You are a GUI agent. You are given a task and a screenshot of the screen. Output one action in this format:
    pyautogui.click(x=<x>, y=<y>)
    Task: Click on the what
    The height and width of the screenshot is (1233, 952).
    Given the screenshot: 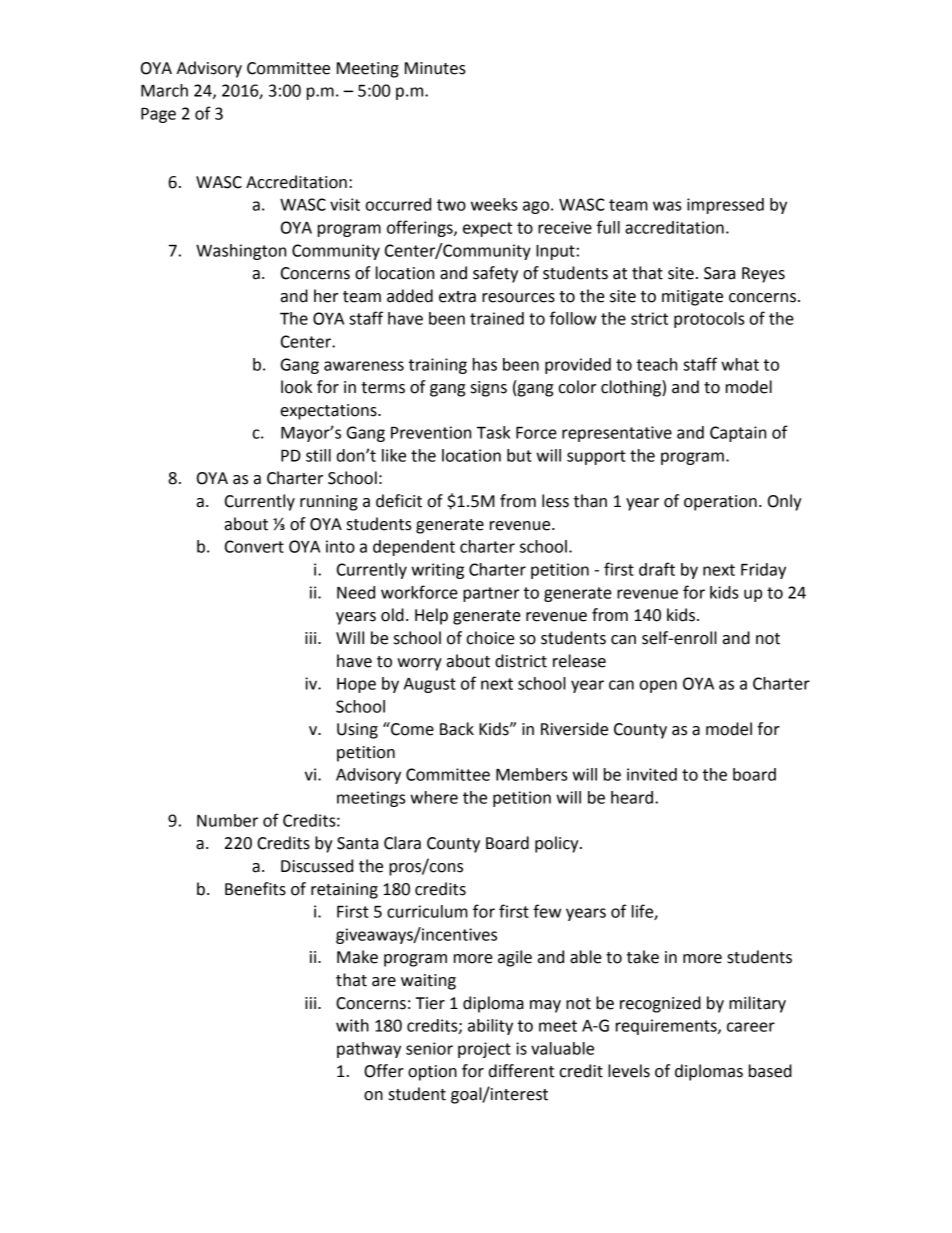 What is the action you would take?
    pyautogui.click(x=740, y=364)
